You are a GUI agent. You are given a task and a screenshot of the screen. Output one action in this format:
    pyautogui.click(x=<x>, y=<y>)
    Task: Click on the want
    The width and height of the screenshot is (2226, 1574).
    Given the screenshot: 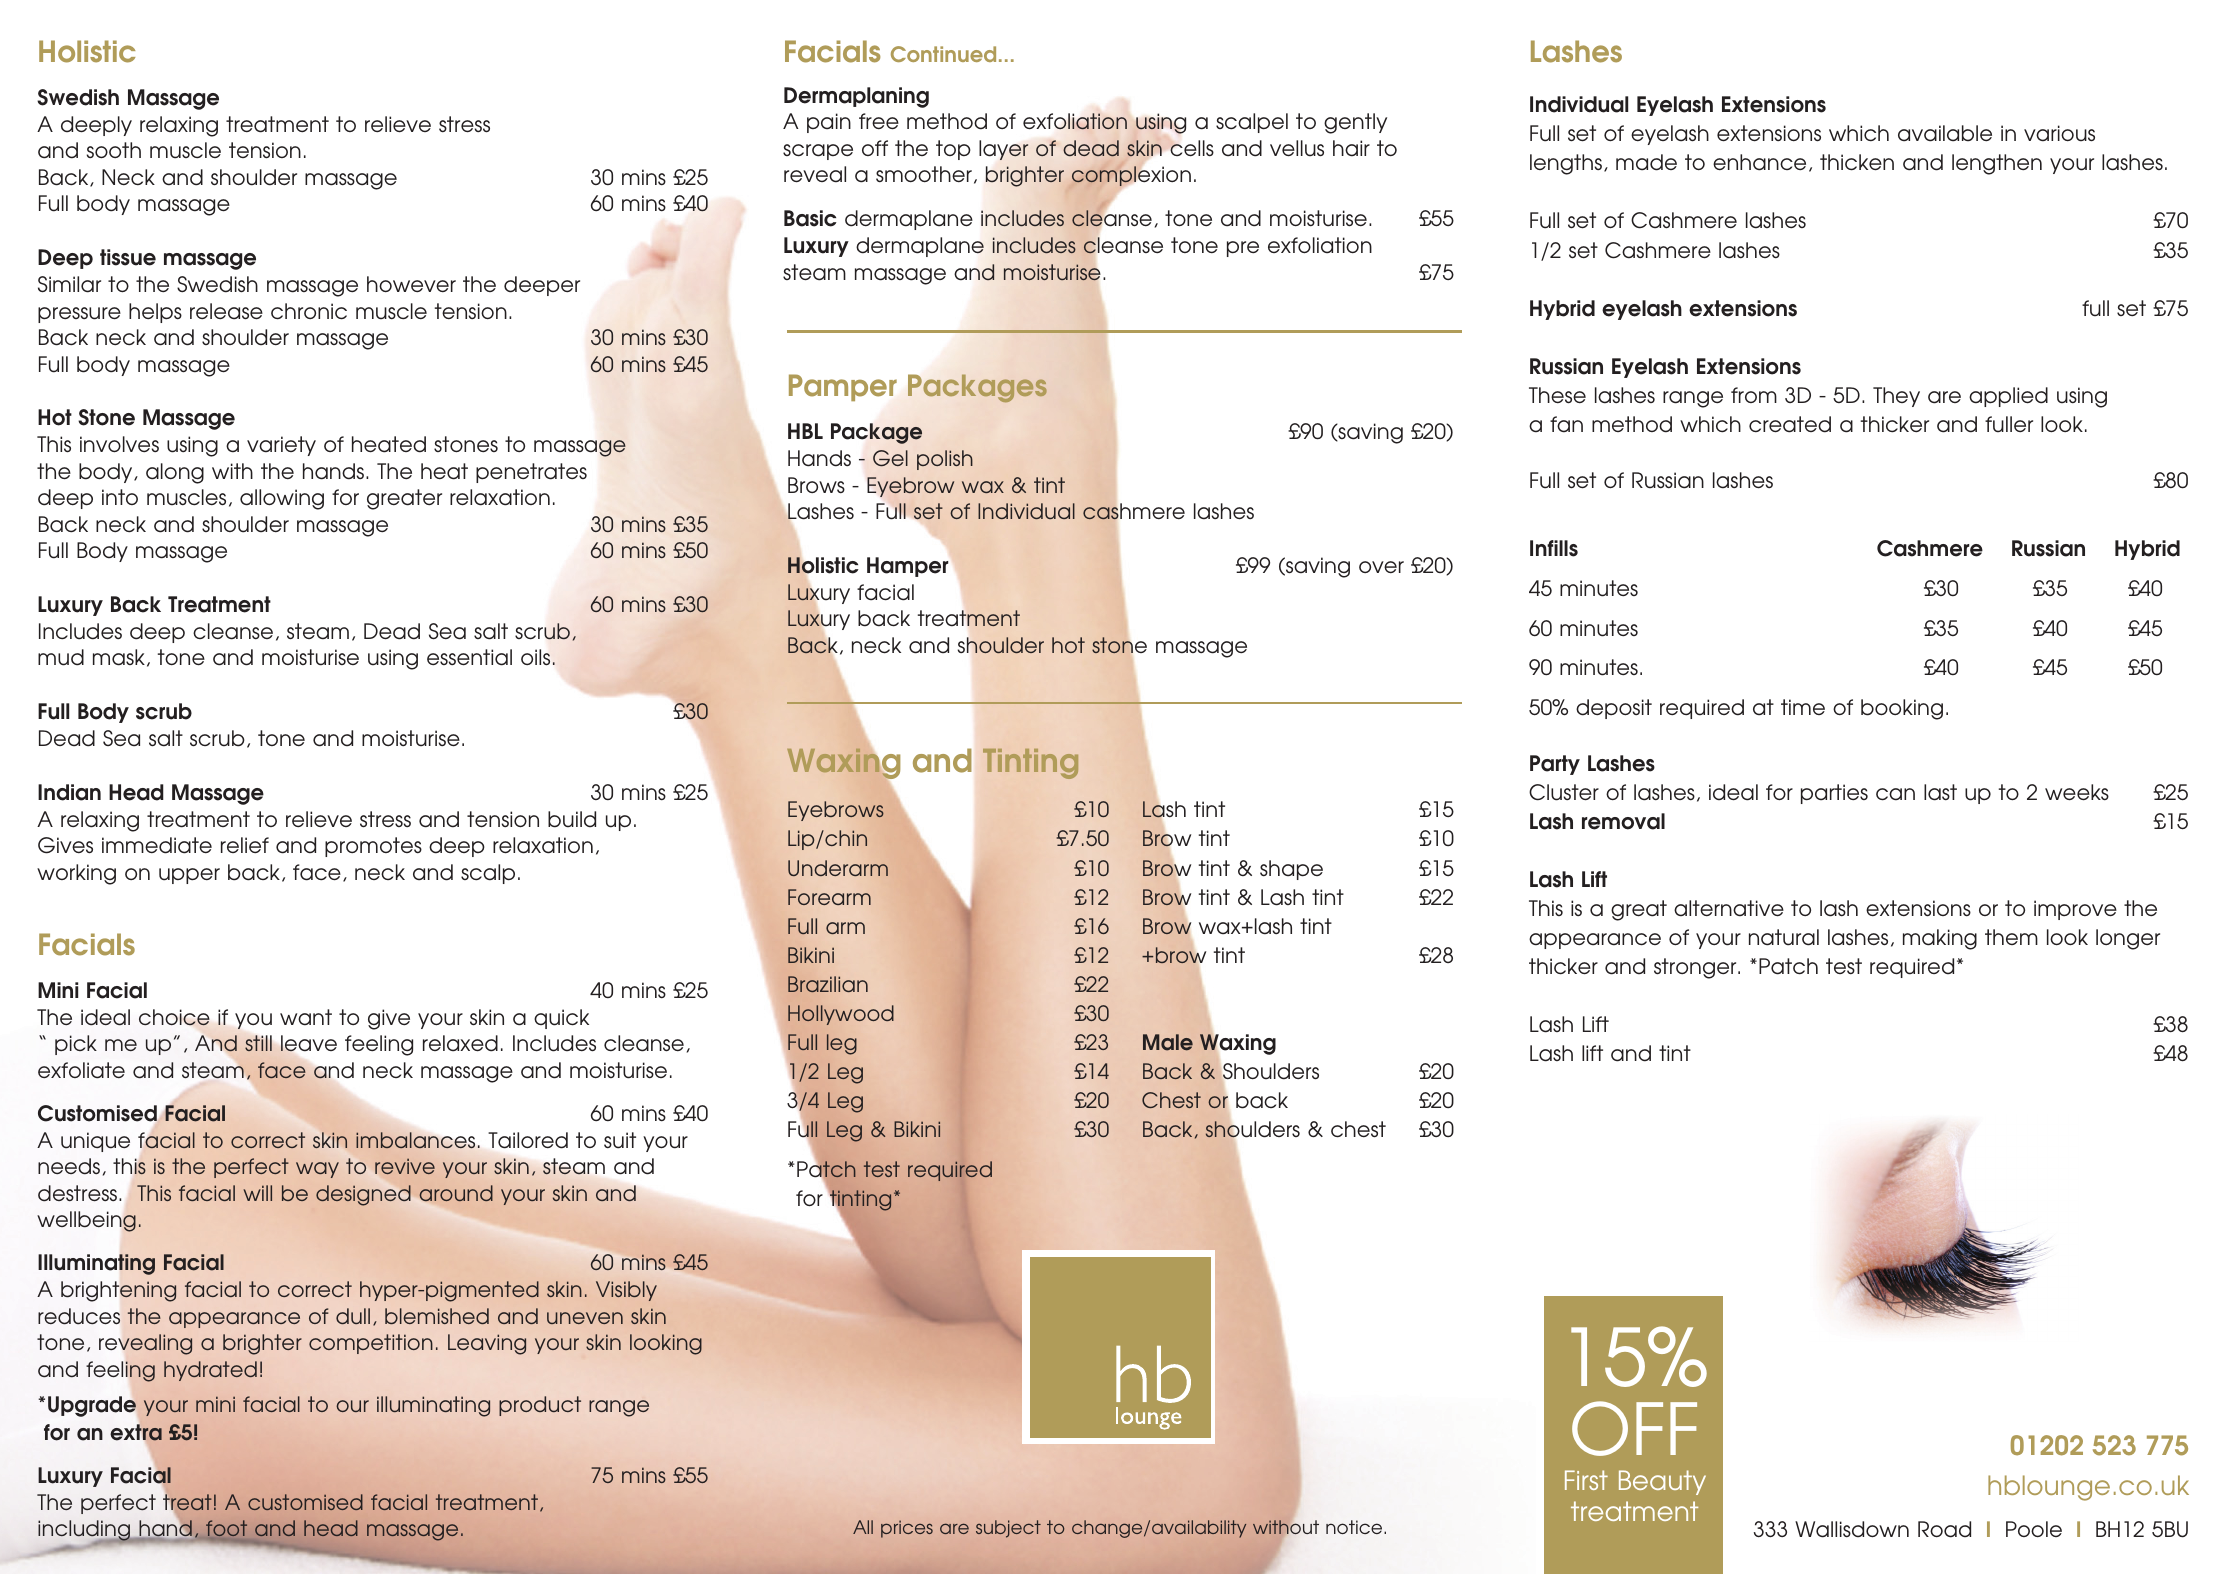 What is the action you would take?
    pyautogui.click(x=306, y=1017)
